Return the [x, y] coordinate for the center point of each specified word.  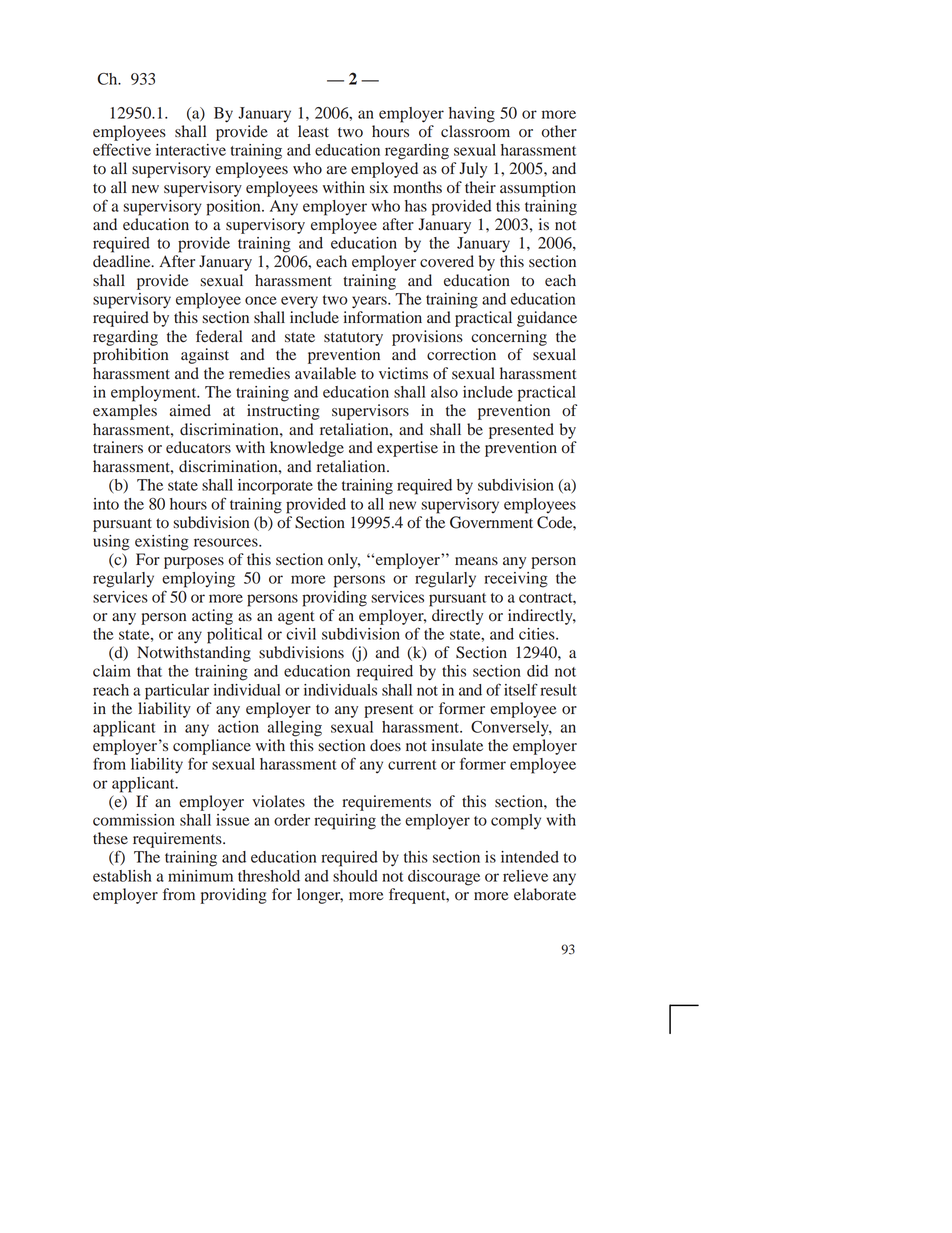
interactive [191, 150]
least [313, 131]
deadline [123, 261]
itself [521, 689]
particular [177, 692]
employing [198, 580]
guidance [547, 319]
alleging [295, 729]
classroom [475, 131]
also [444, 392]
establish [122, 876]
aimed [190, 410]
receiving [516, 580]
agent [296, 618]
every [299, 302]
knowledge [307, 449]
